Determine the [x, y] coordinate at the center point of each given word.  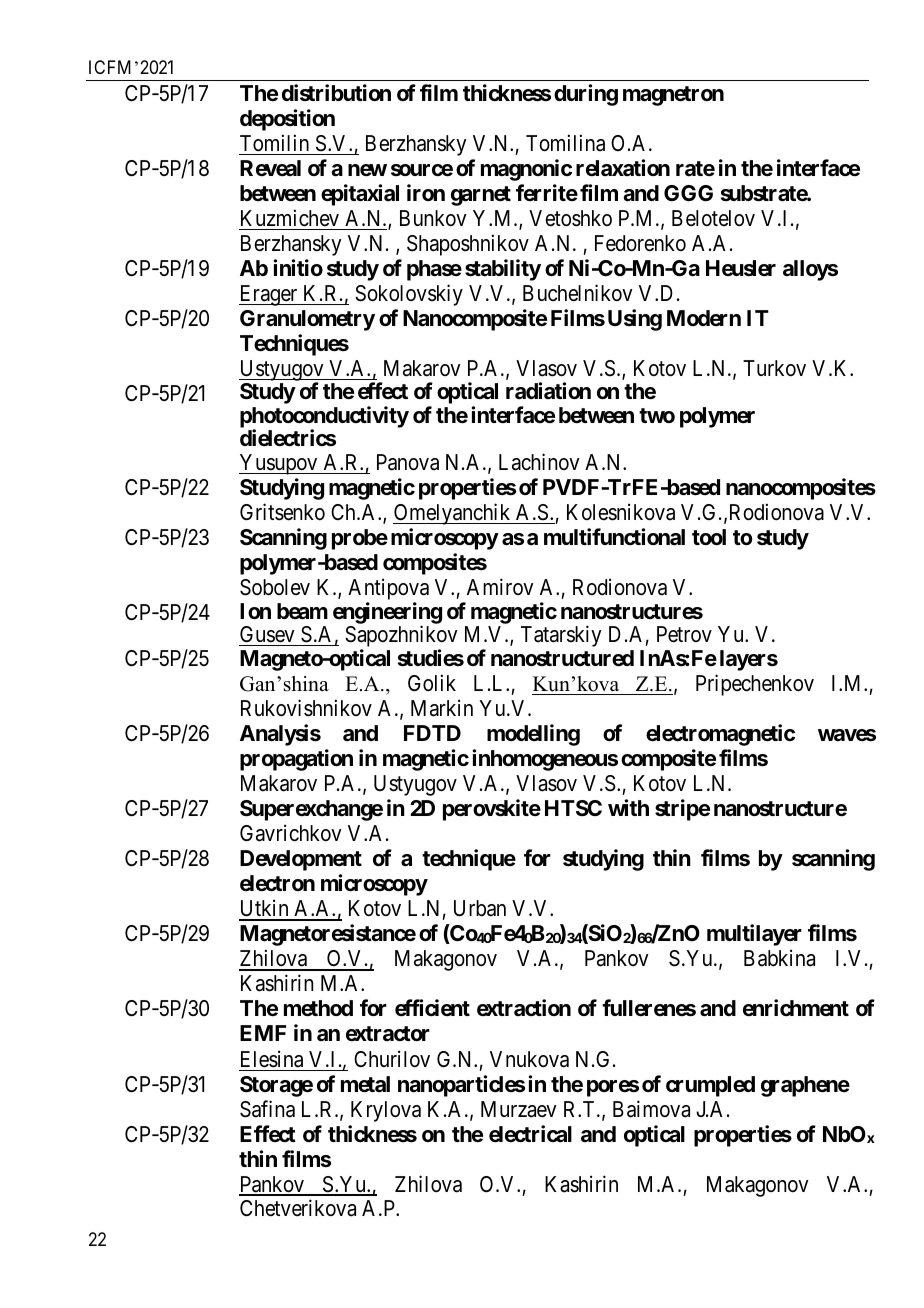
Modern [704, 318]
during [586, 95]
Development [301, 860]
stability [503, 270]
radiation [548, 391]
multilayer [754, 935]
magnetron [673, 96]
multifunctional [614, 537]
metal [365, 1084]
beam [302, 611]
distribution [336, 92]
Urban [480, 908]
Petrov [684, 634]
